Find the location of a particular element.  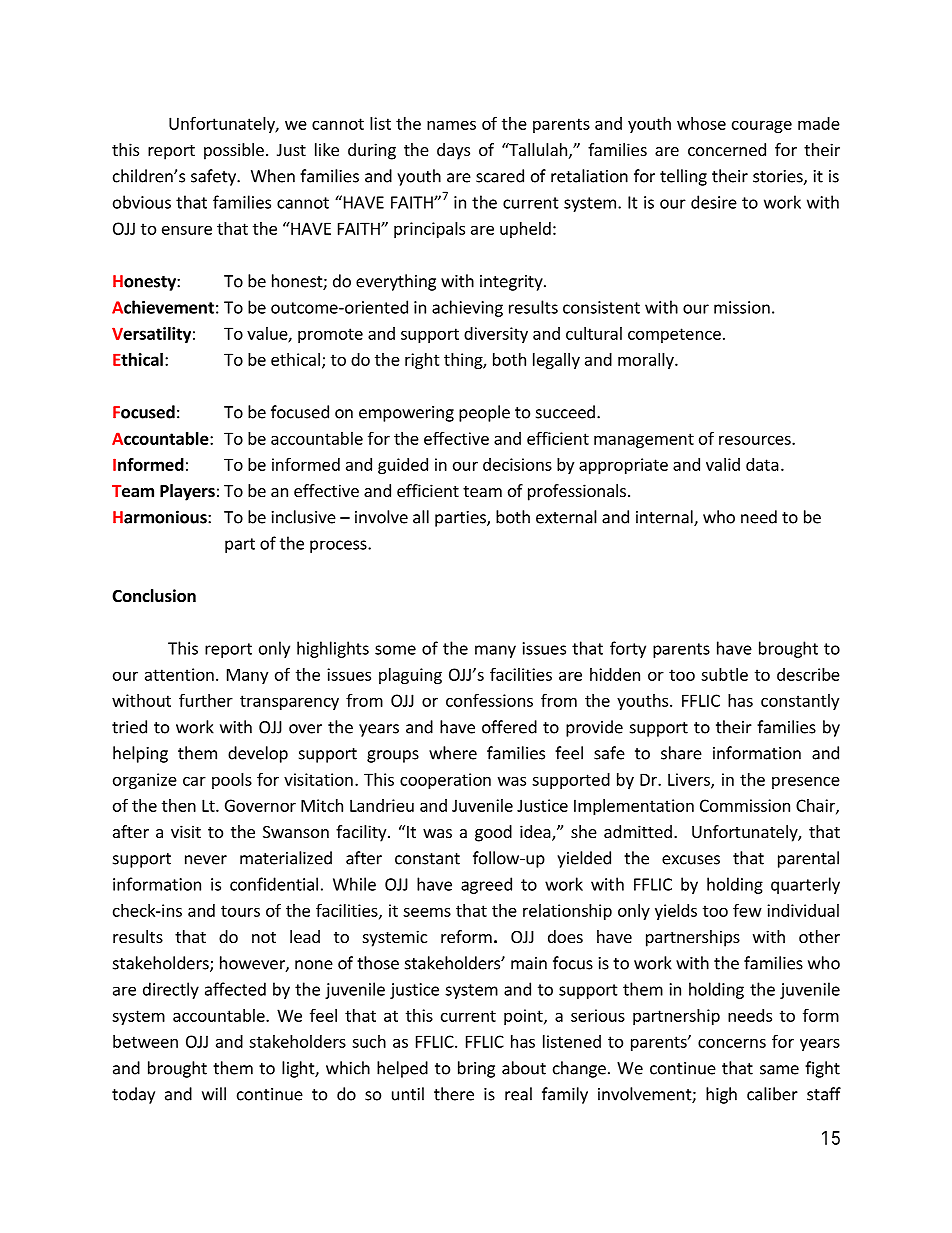

Livers is located at coordinates (690, 780).
